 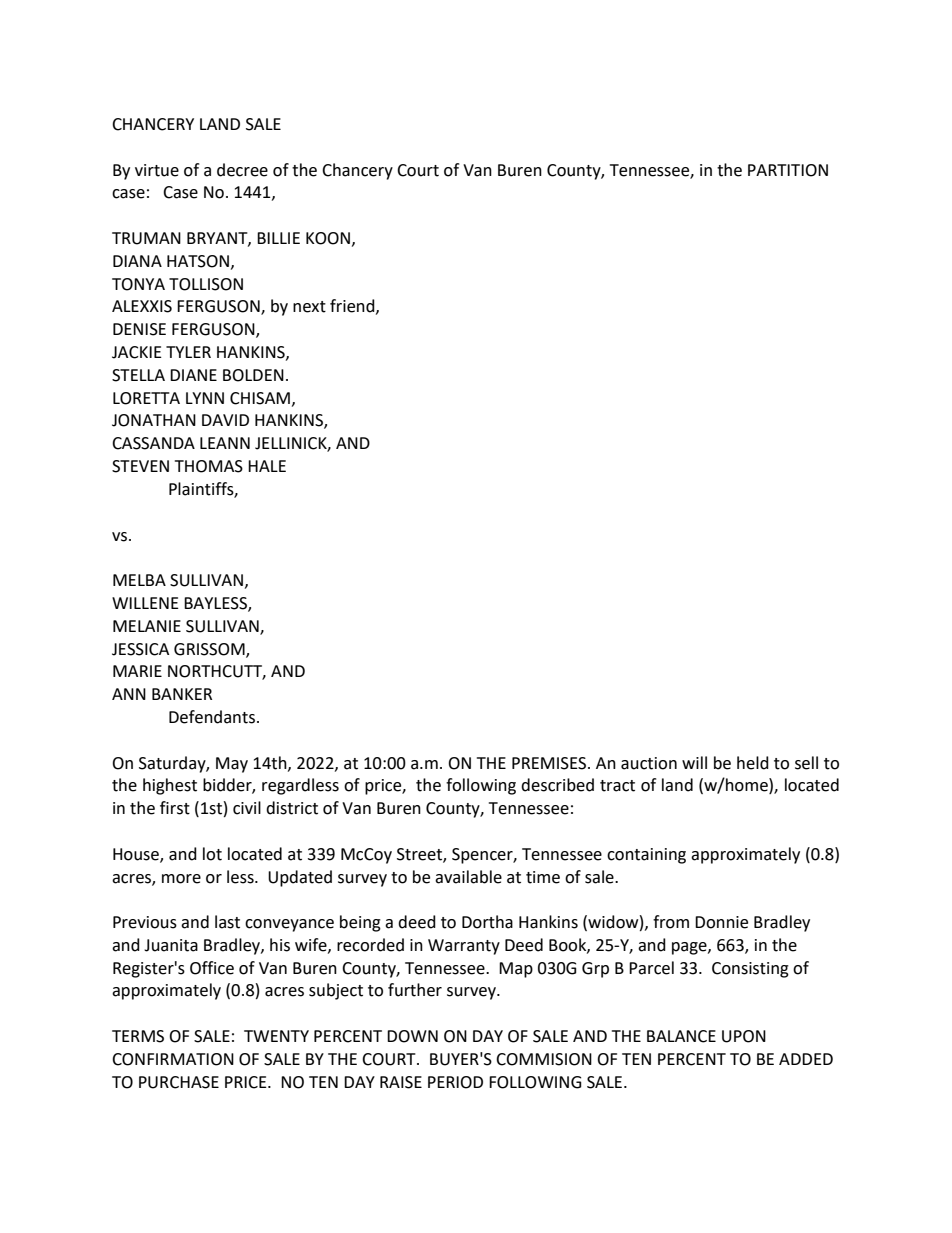 What do you see at coordinates (232, 765) in the screenshot?
I see `May` at bounding box center [232, 765].
